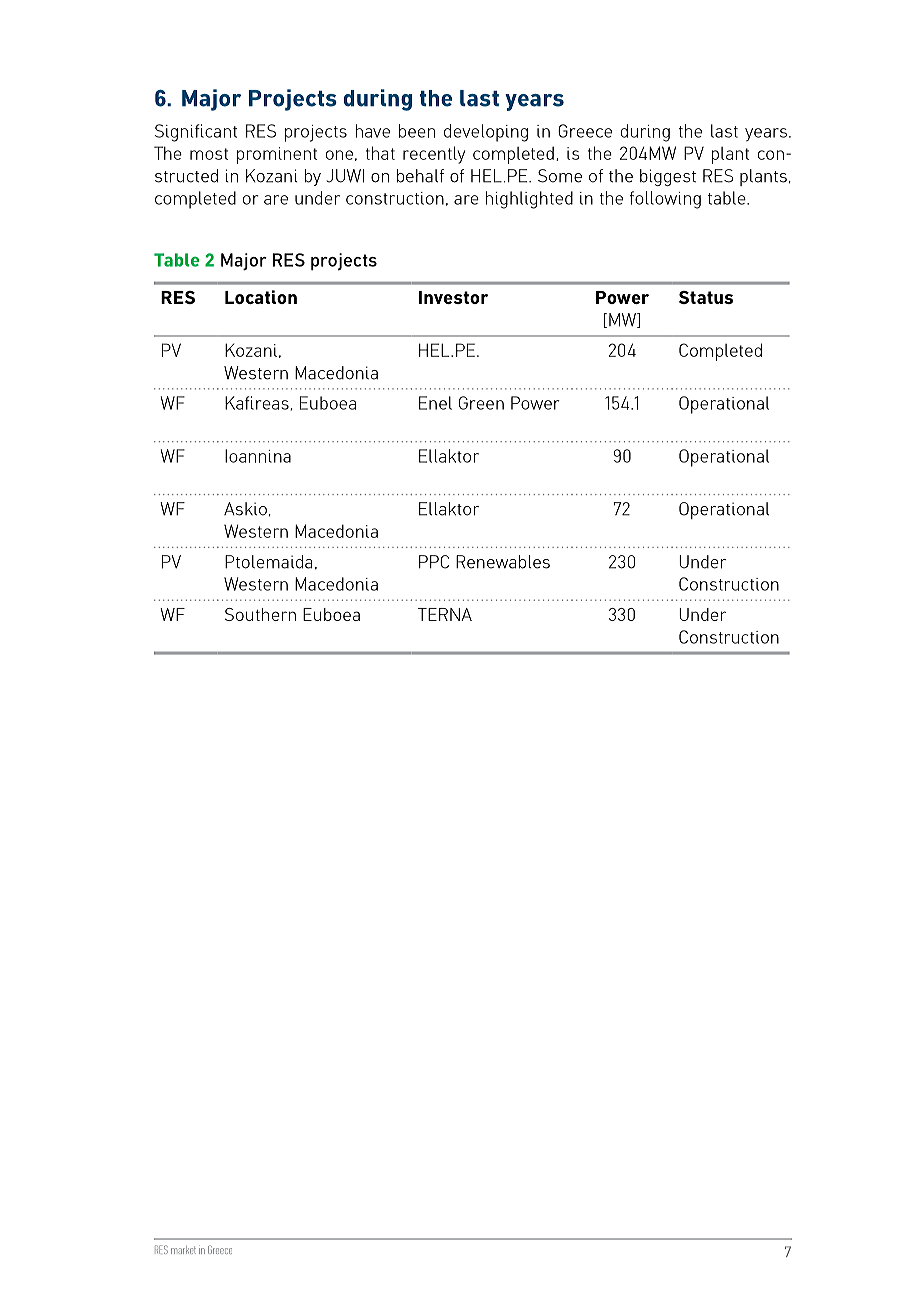  Describe the element at coordinates (209, 154) in the page. I see `most` at that location.
